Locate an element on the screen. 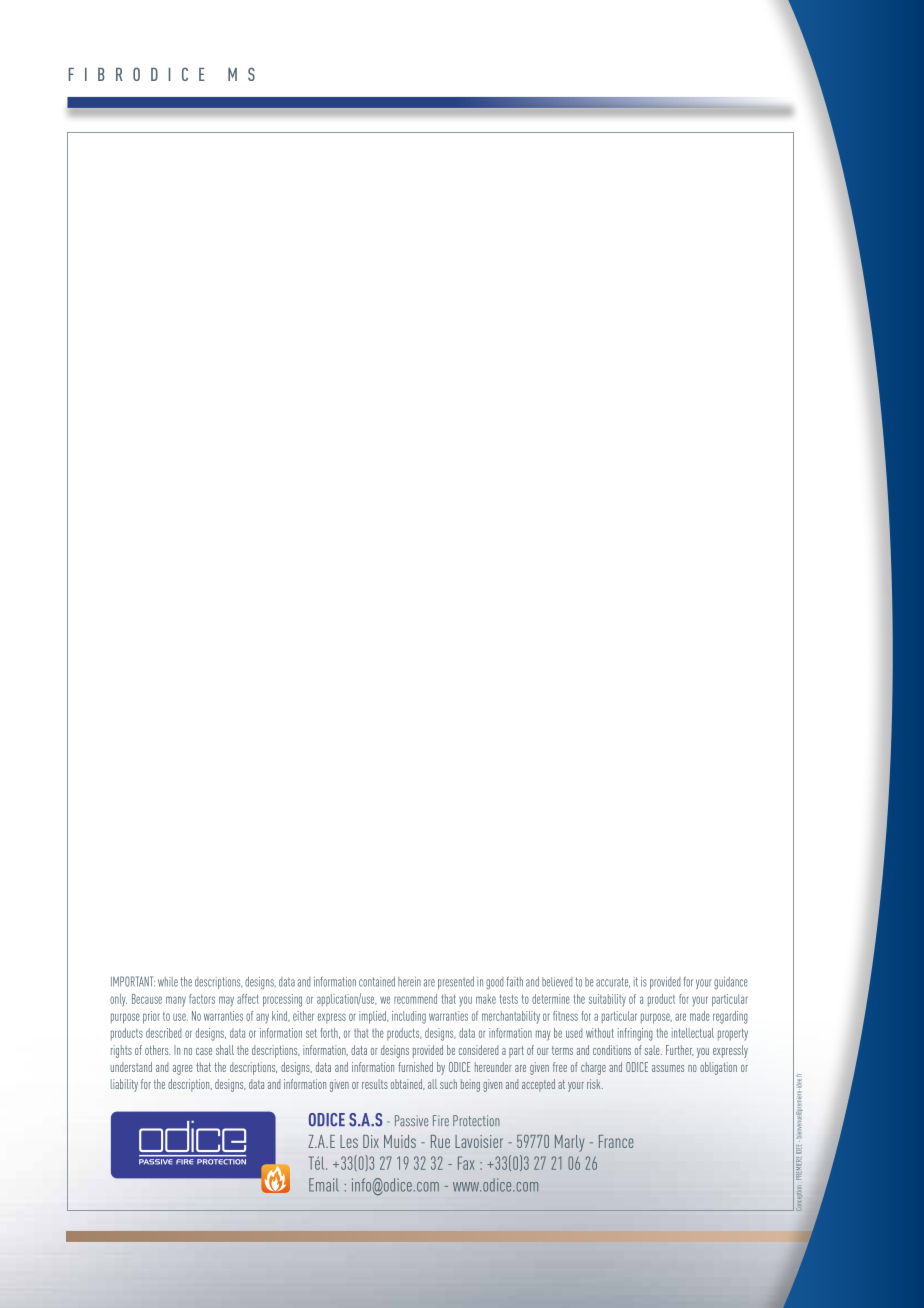 This screenshot has width=924, height=1308. France is located at coordinates (616, 1141).
